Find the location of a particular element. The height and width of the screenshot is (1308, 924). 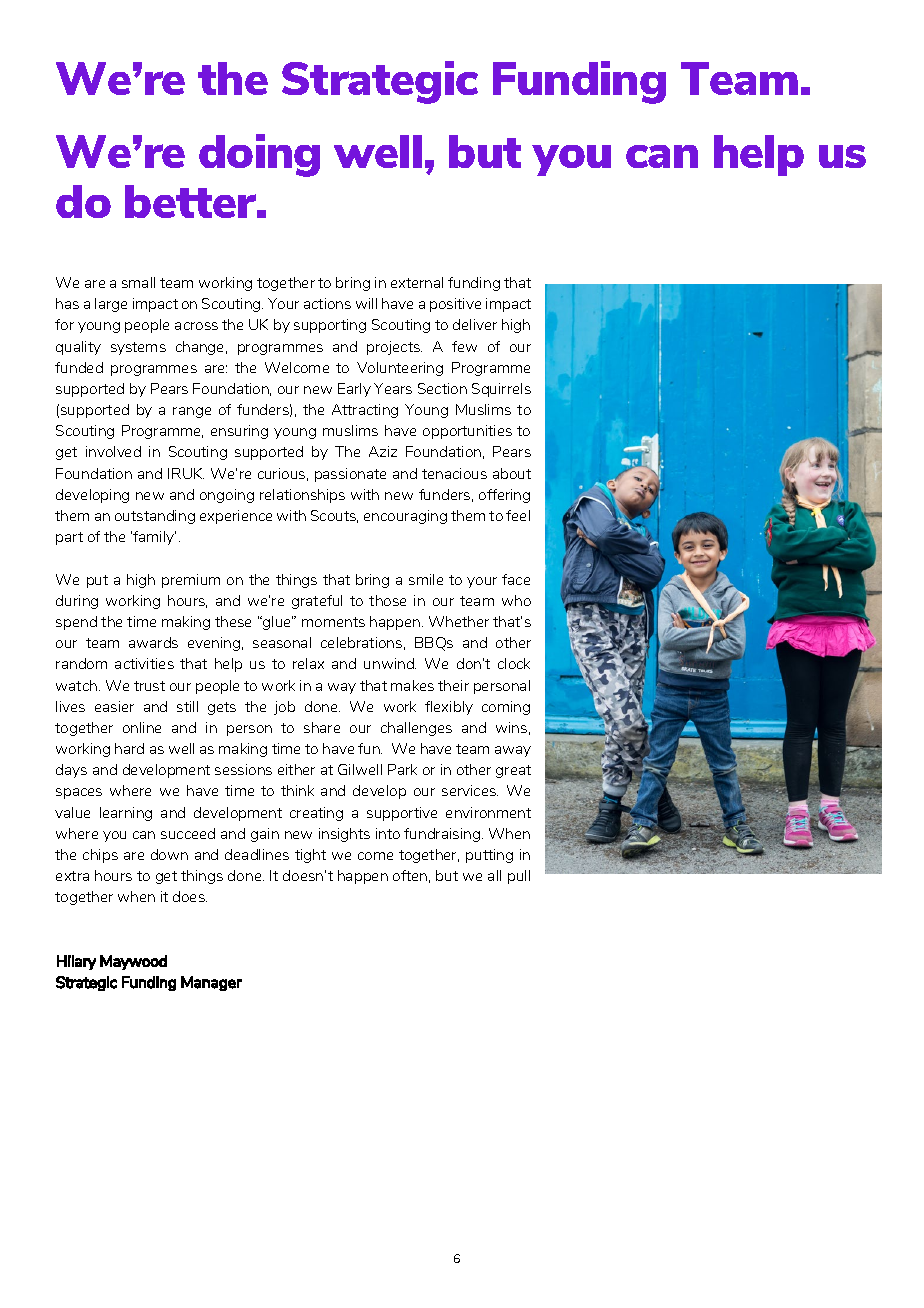

Manager is located at coordinates (211, 983).
